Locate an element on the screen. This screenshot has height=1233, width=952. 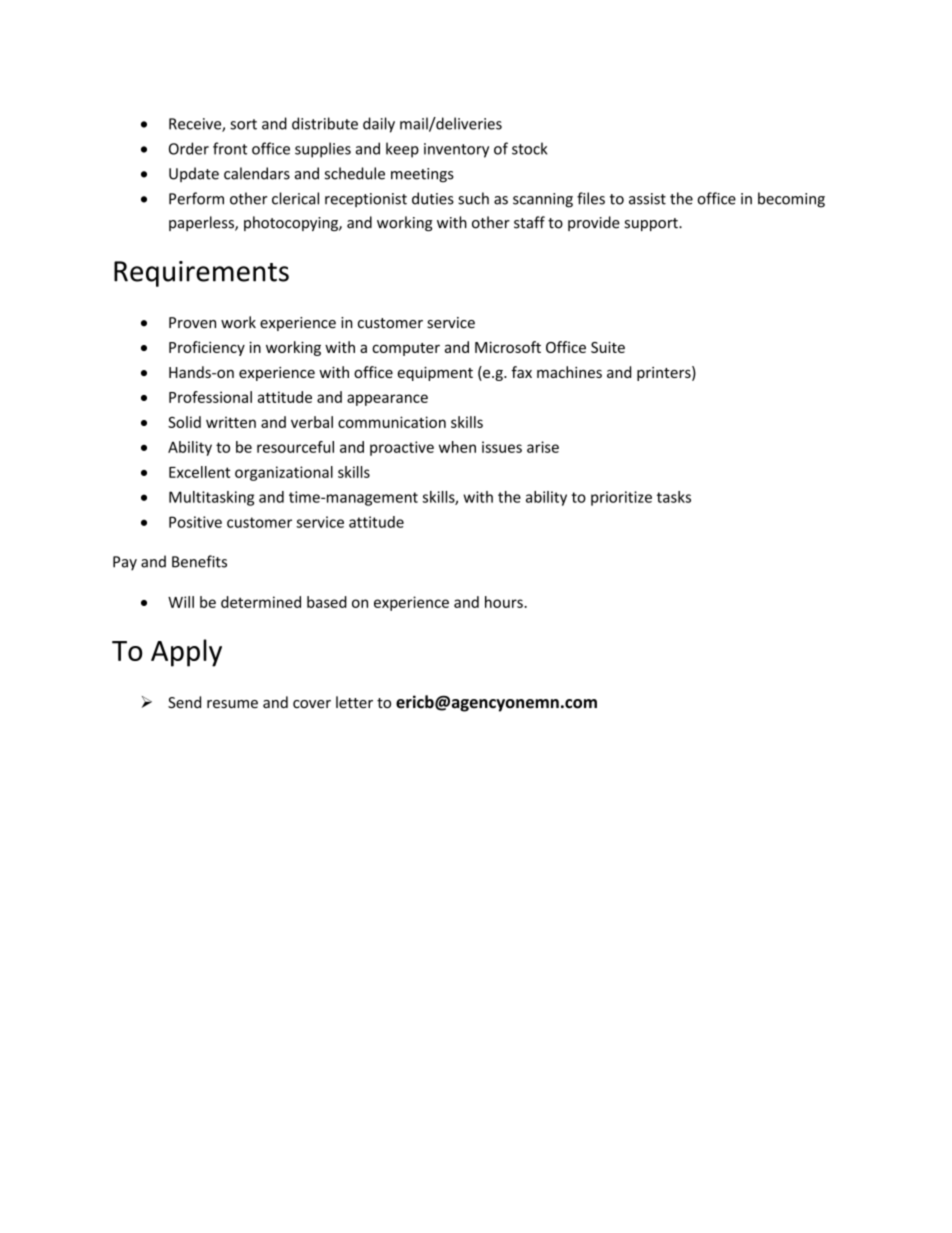
inventory is located at coordinates (456, 150).
